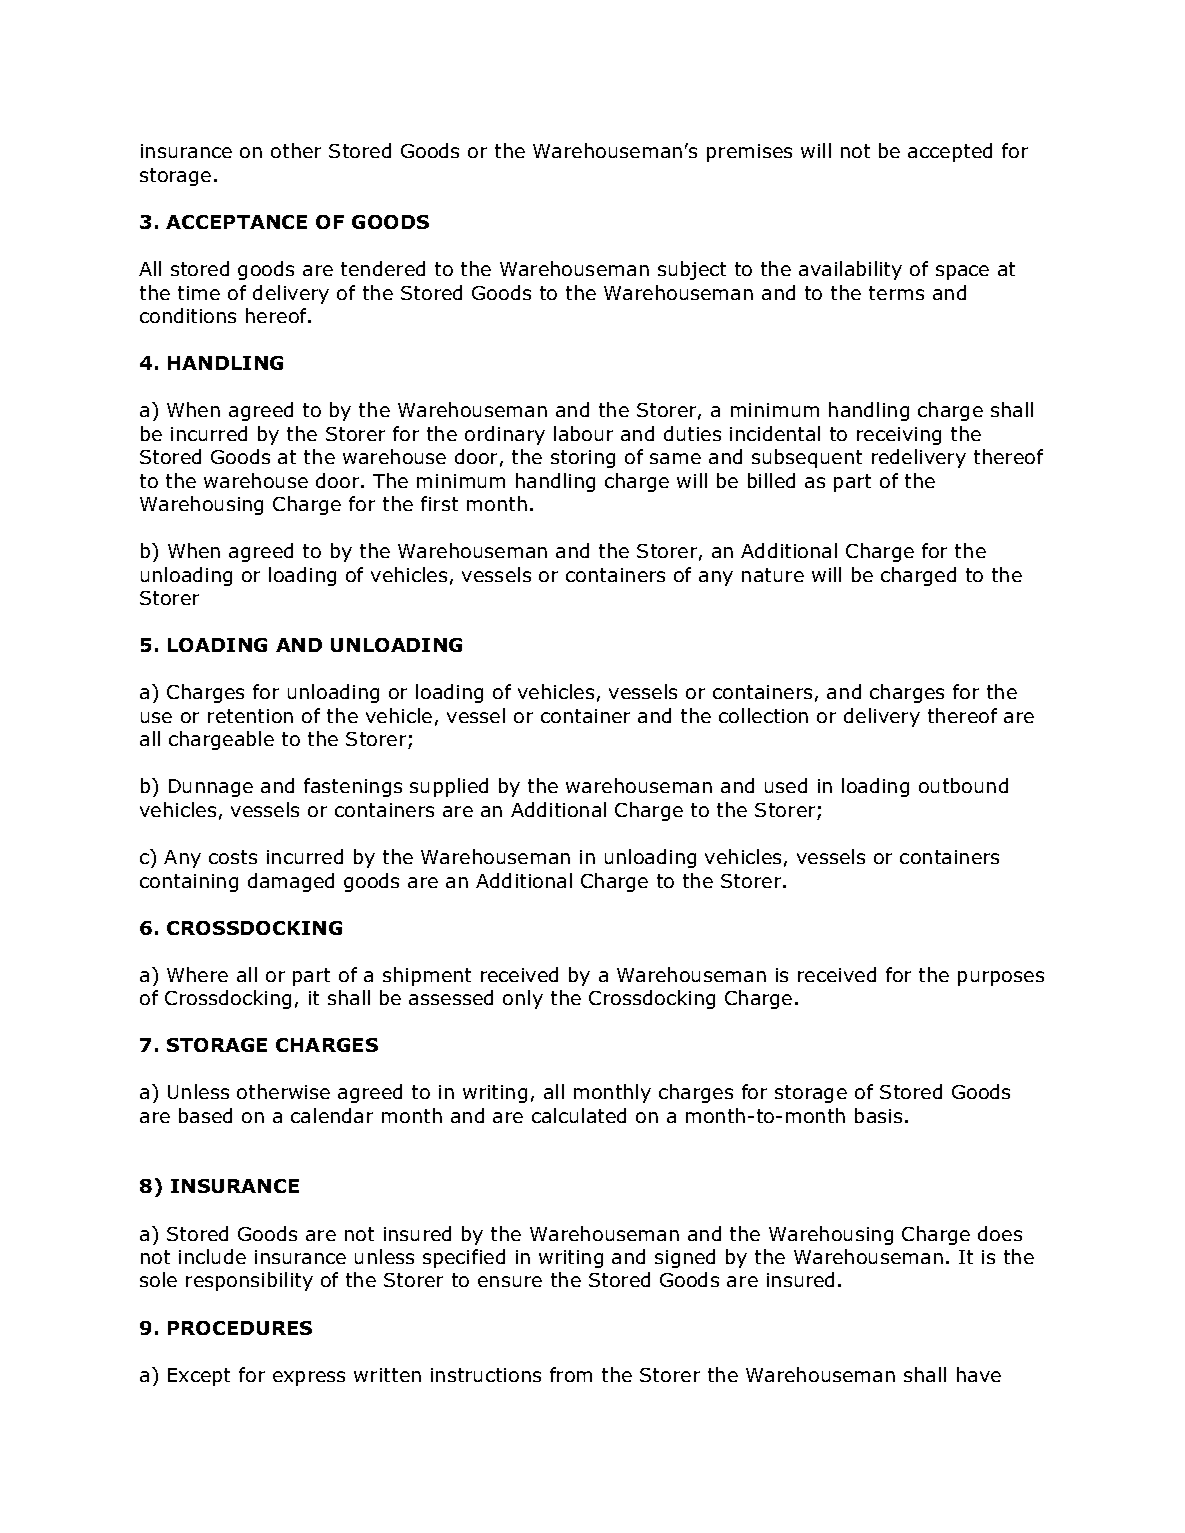 The height and width of the screenshot is (1533, 1185). What do you see at coordinates (571, 1374) in the screenshot?
I see `from` at bounding box center [571, 1374].
